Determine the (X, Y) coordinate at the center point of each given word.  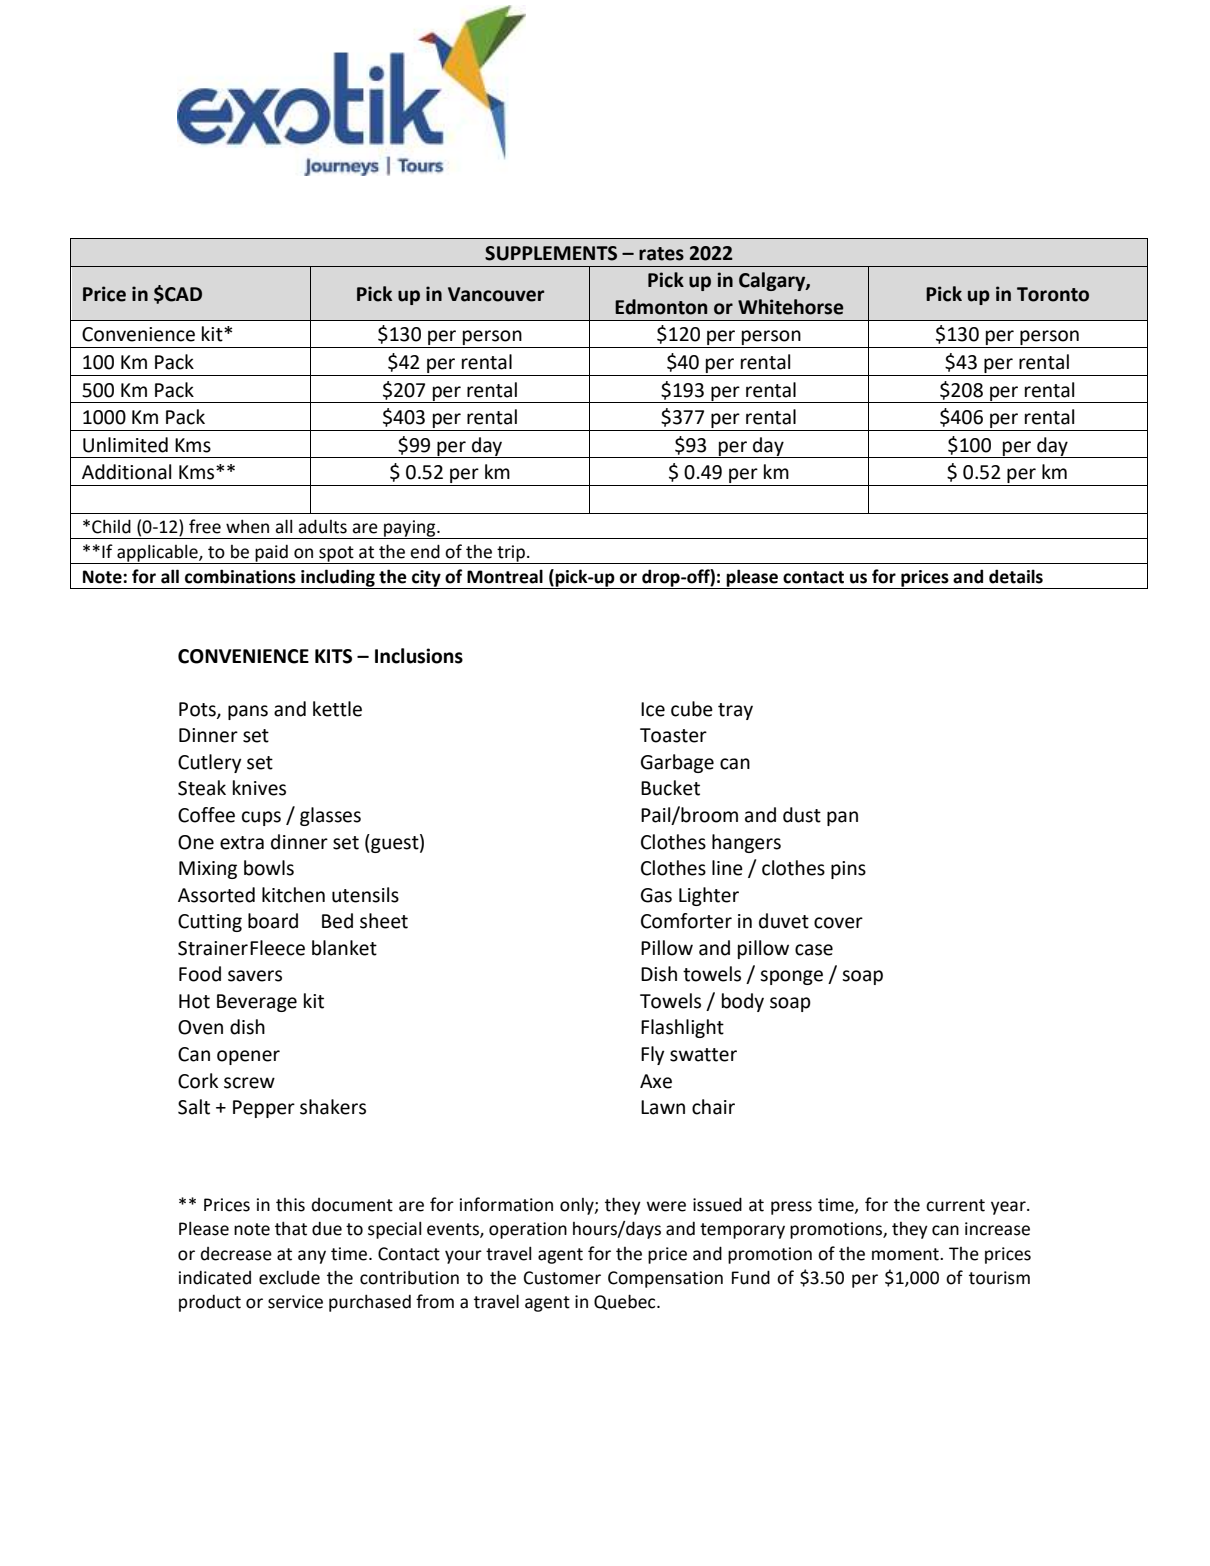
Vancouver (496, 294)
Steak (202, 788)
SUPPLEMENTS (551, 253)
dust (802, 815)
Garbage (677, 763)
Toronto (1053, 294)
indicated (215, 1277)
